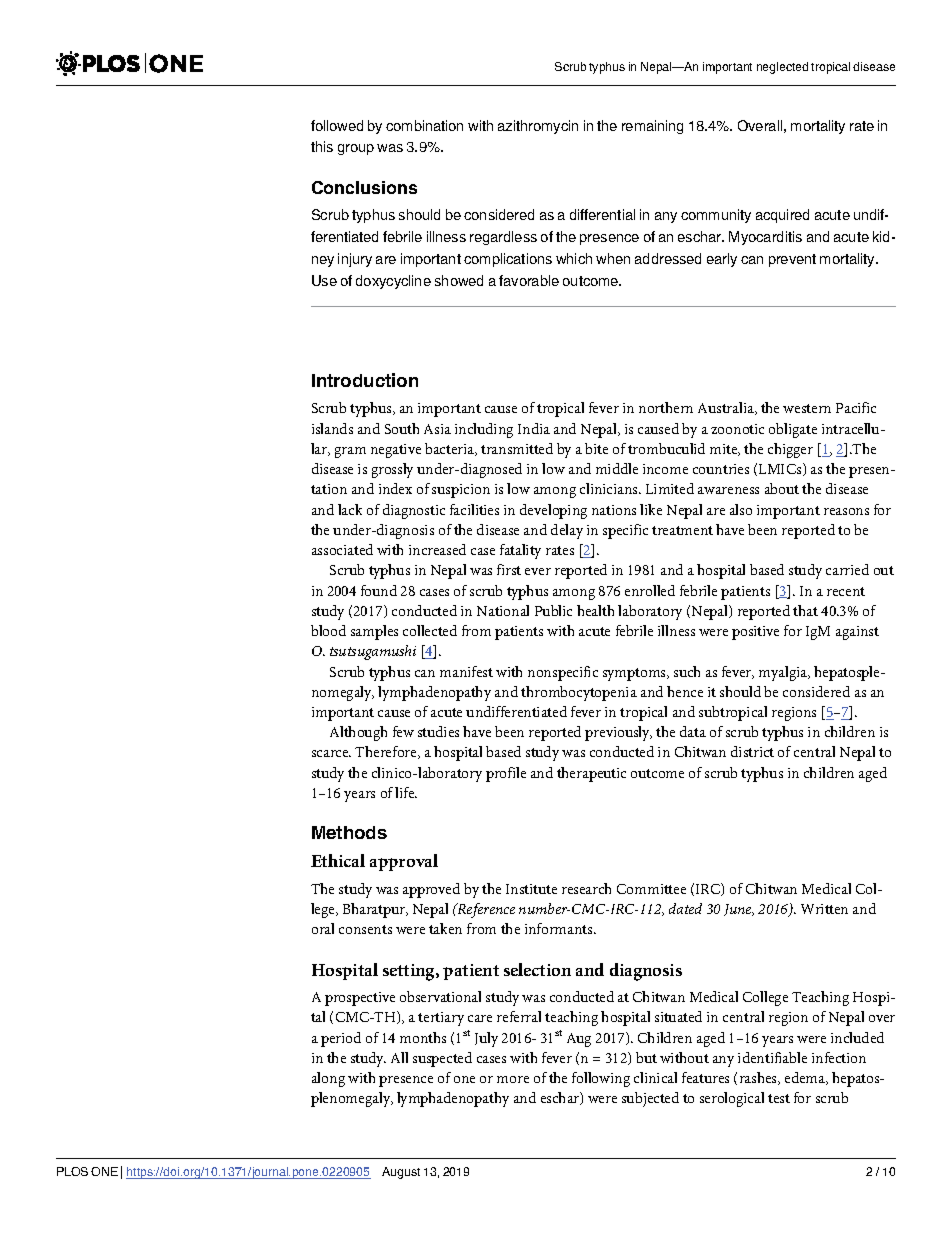 The image size is (952, 1233). What do you see at coordinates (430, 630) in the screenshot?
I see `collected` at bounding box center [430, 630].
